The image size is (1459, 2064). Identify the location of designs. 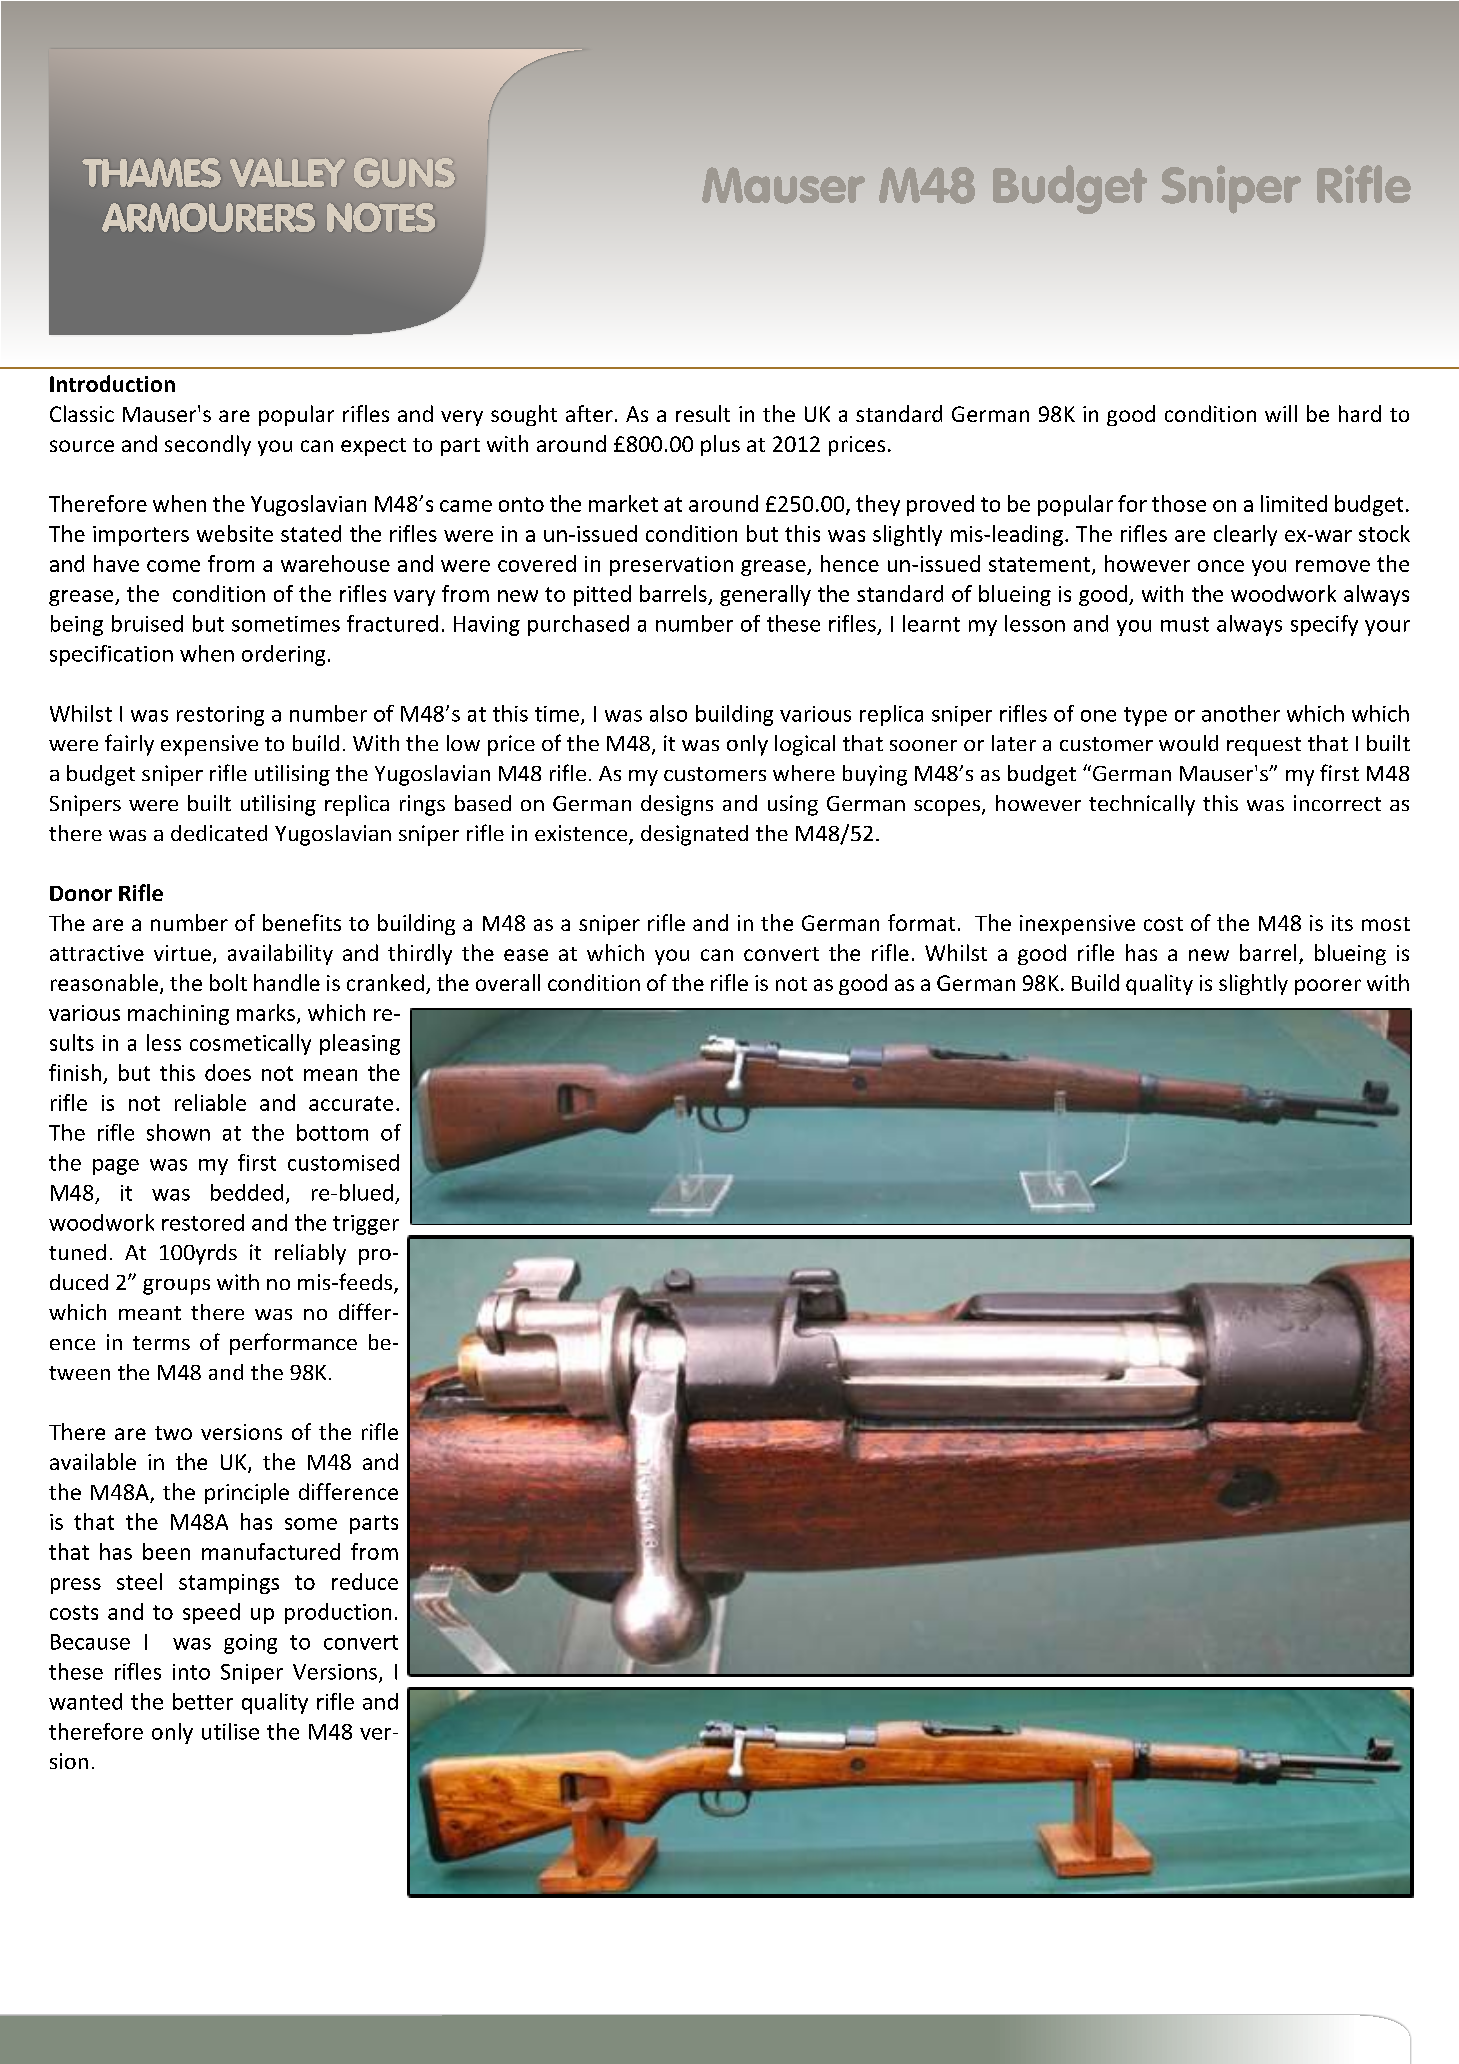
(677, 805).
